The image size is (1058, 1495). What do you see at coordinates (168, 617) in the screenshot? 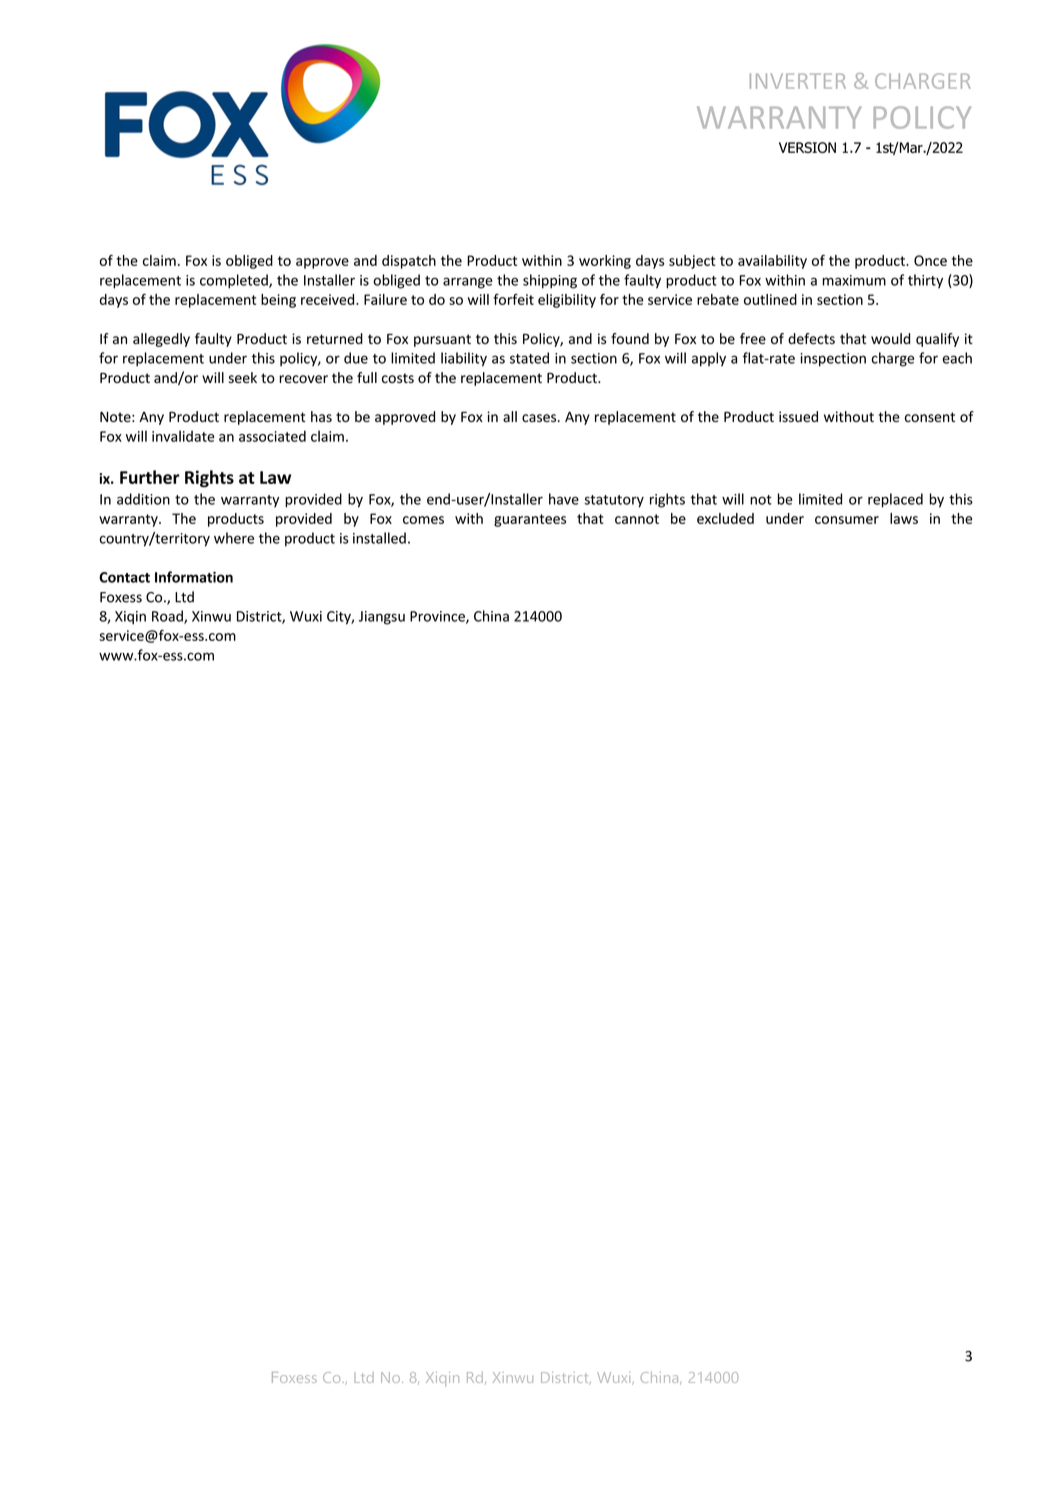
I see `Road` at bounding box center [168, 617].
